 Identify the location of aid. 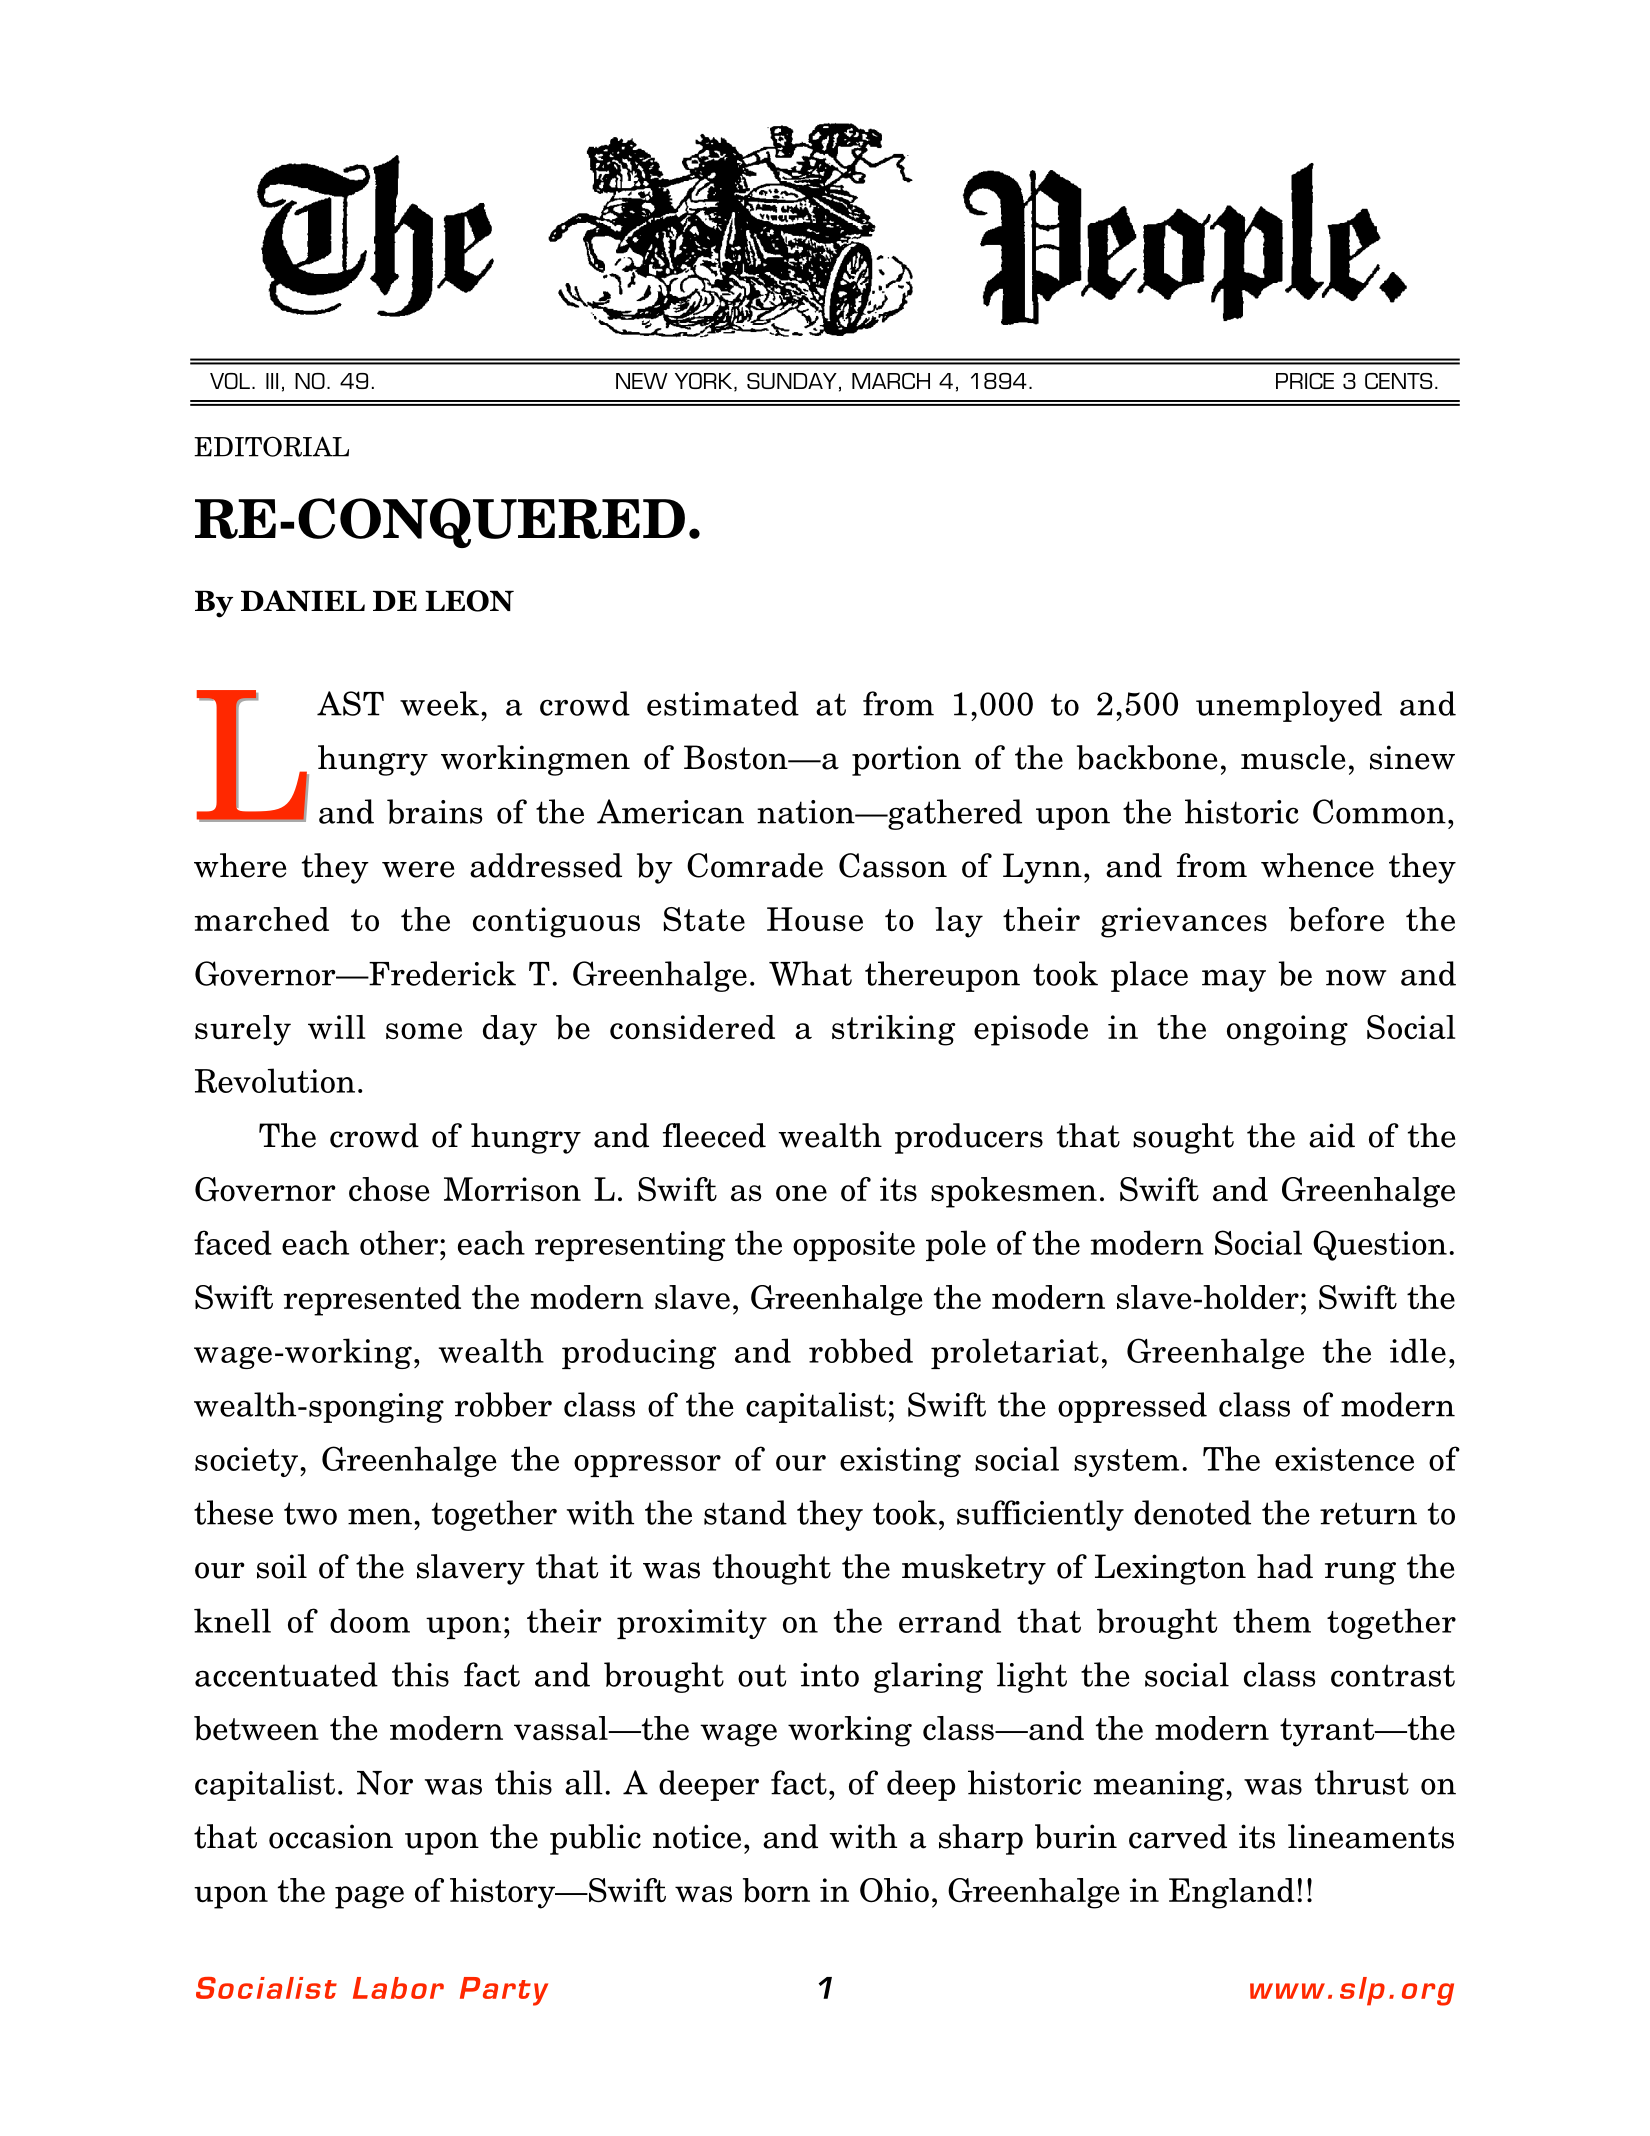
(1332, 1135).
